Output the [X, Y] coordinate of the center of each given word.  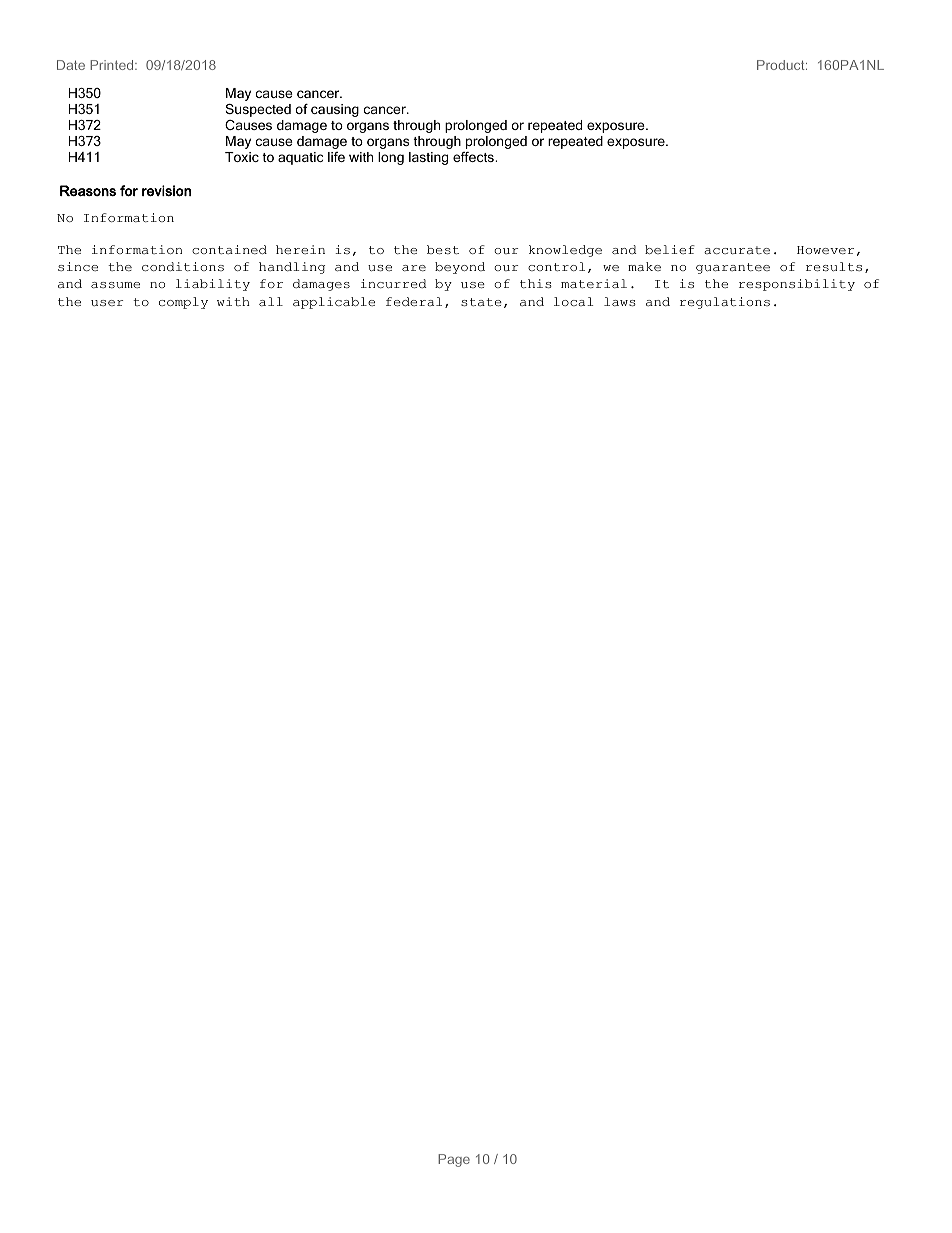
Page [454, 1160]
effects [474, 157]
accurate [737, 250]
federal [414, 301]
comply [183, 303]
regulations [725, 303]
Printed [113, 65]
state [481, 302]
